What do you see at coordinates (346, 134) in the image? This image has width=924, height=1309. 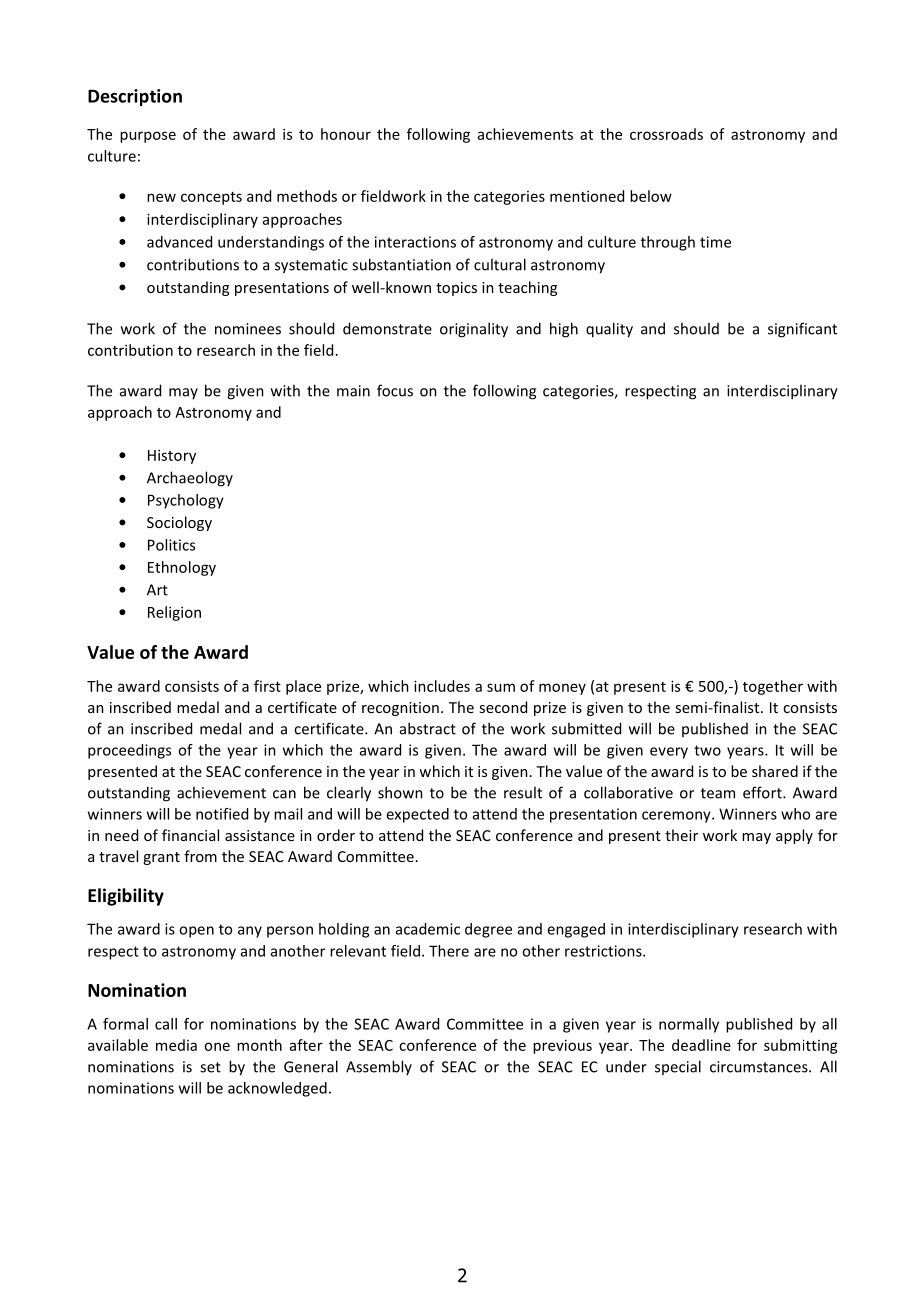 I see `honour` at bounding box center [346, 134].
